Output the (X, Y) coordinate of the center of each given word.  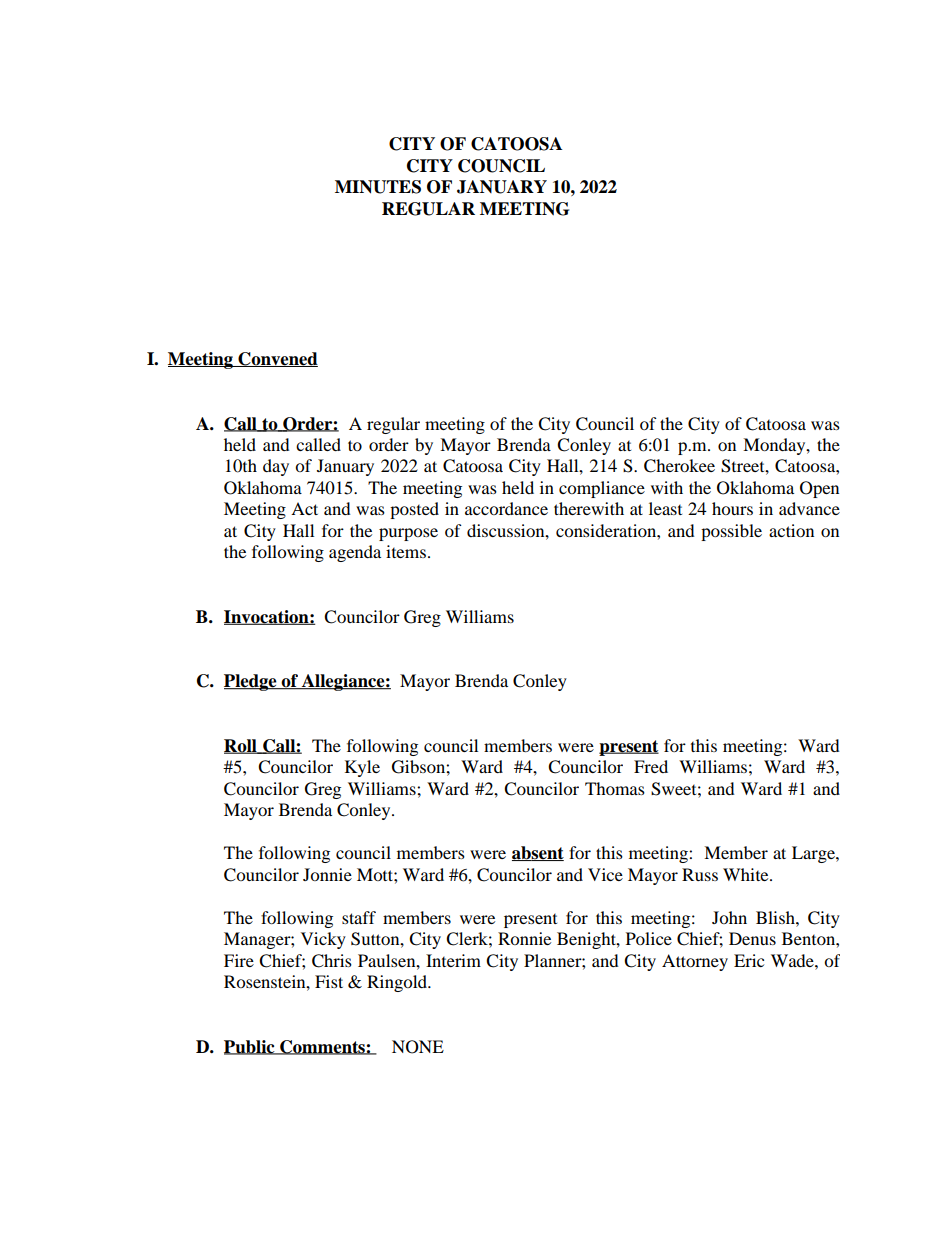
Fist (329, 981)
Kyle (362, 768)
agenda (355, 553)
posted (414, 510)
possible (731, 532)
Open (819, 489)
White (747, 874)
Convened (277, 359)
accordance (506, 508)
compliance (602, 489)
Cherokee (679, 466)
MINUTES (378, 187)
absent (538, 853)
